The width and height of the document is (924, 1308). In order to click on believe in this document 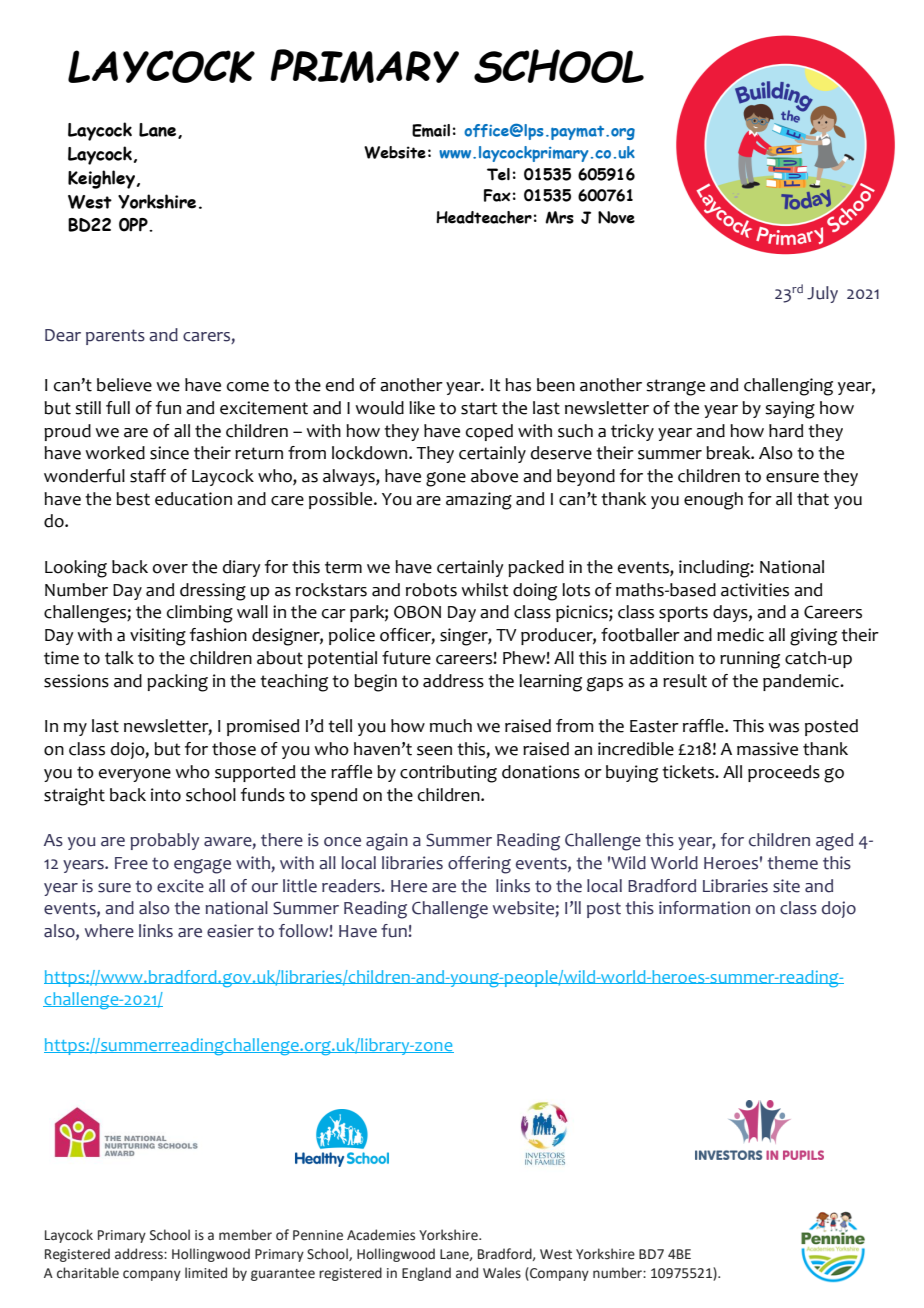, I will do `click(124, 385)`.
